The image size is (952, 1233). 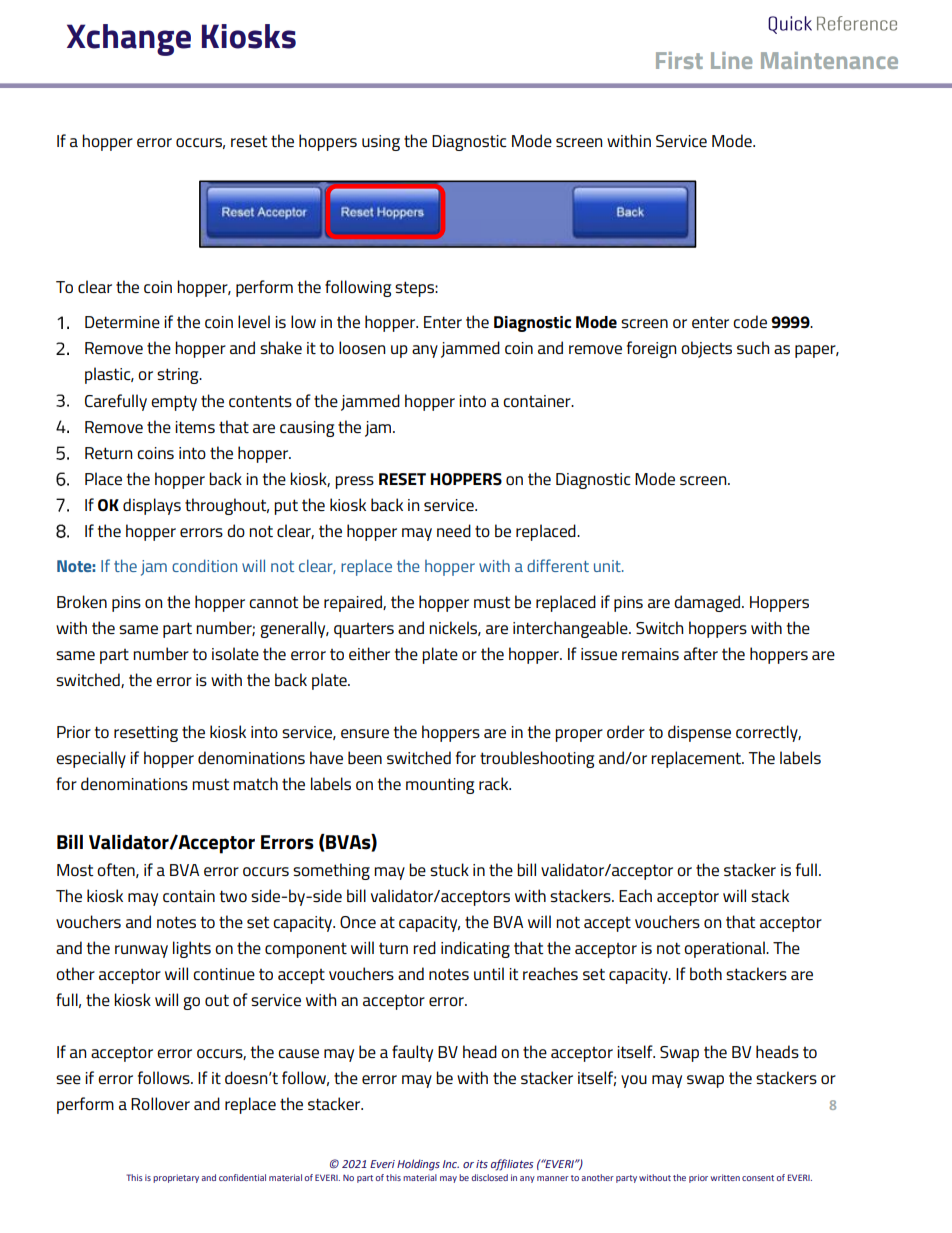 I want to click on Determine, so click(x=122, y=322).
